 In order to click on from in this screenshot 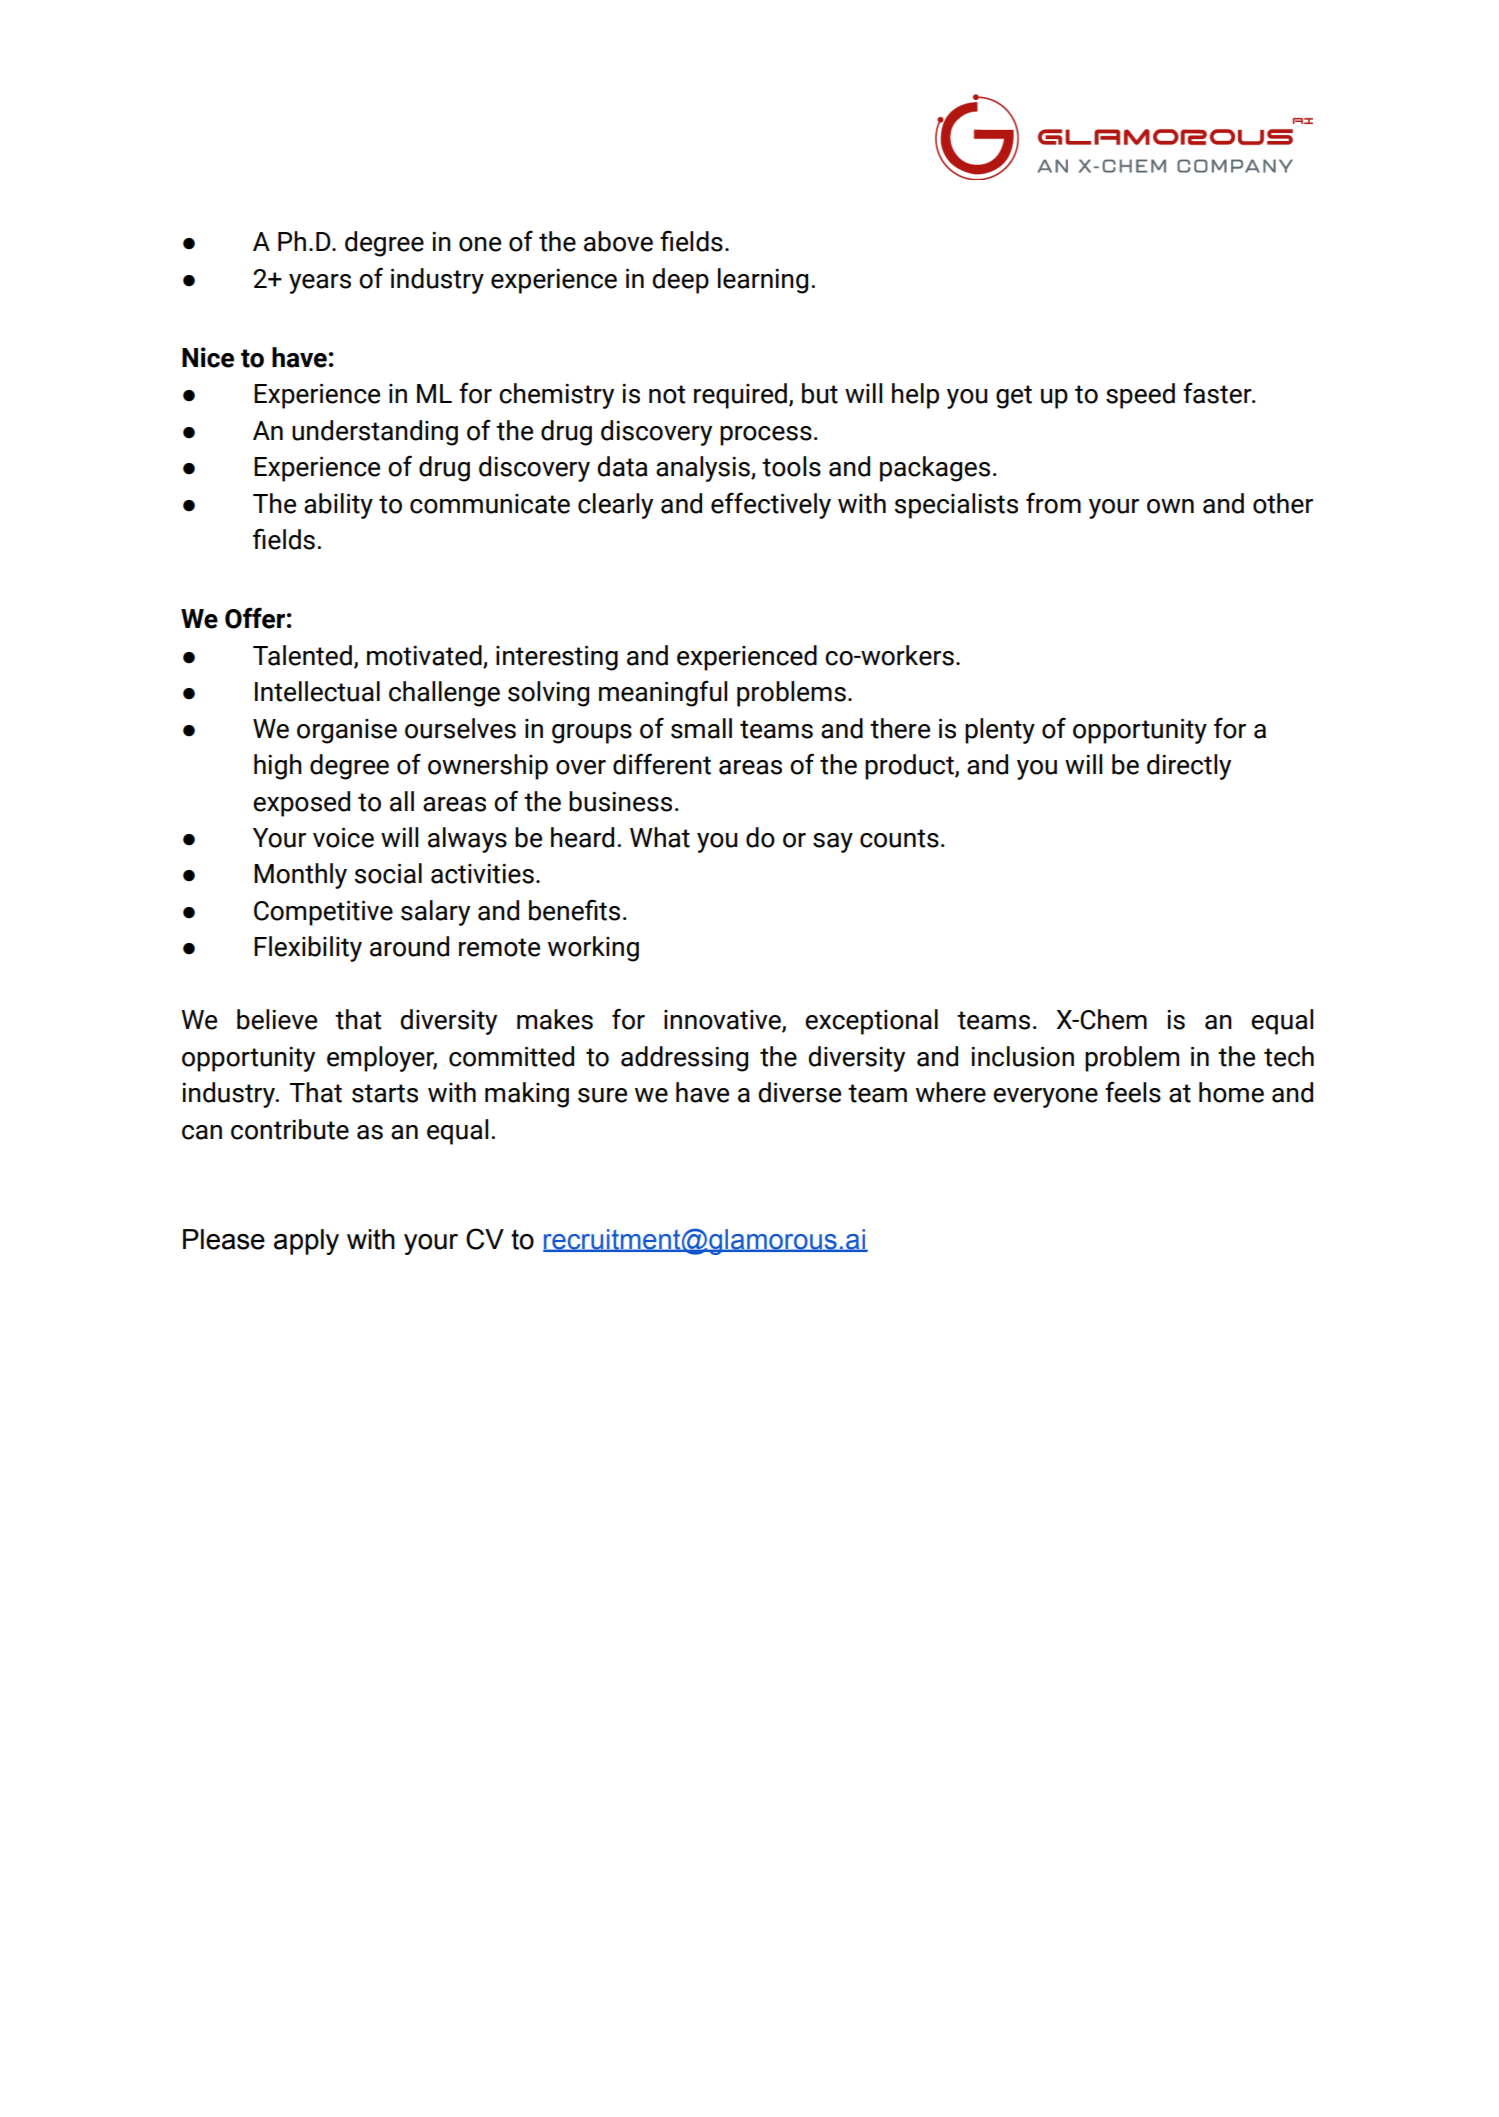, I will do `click(1053, 503)`.
